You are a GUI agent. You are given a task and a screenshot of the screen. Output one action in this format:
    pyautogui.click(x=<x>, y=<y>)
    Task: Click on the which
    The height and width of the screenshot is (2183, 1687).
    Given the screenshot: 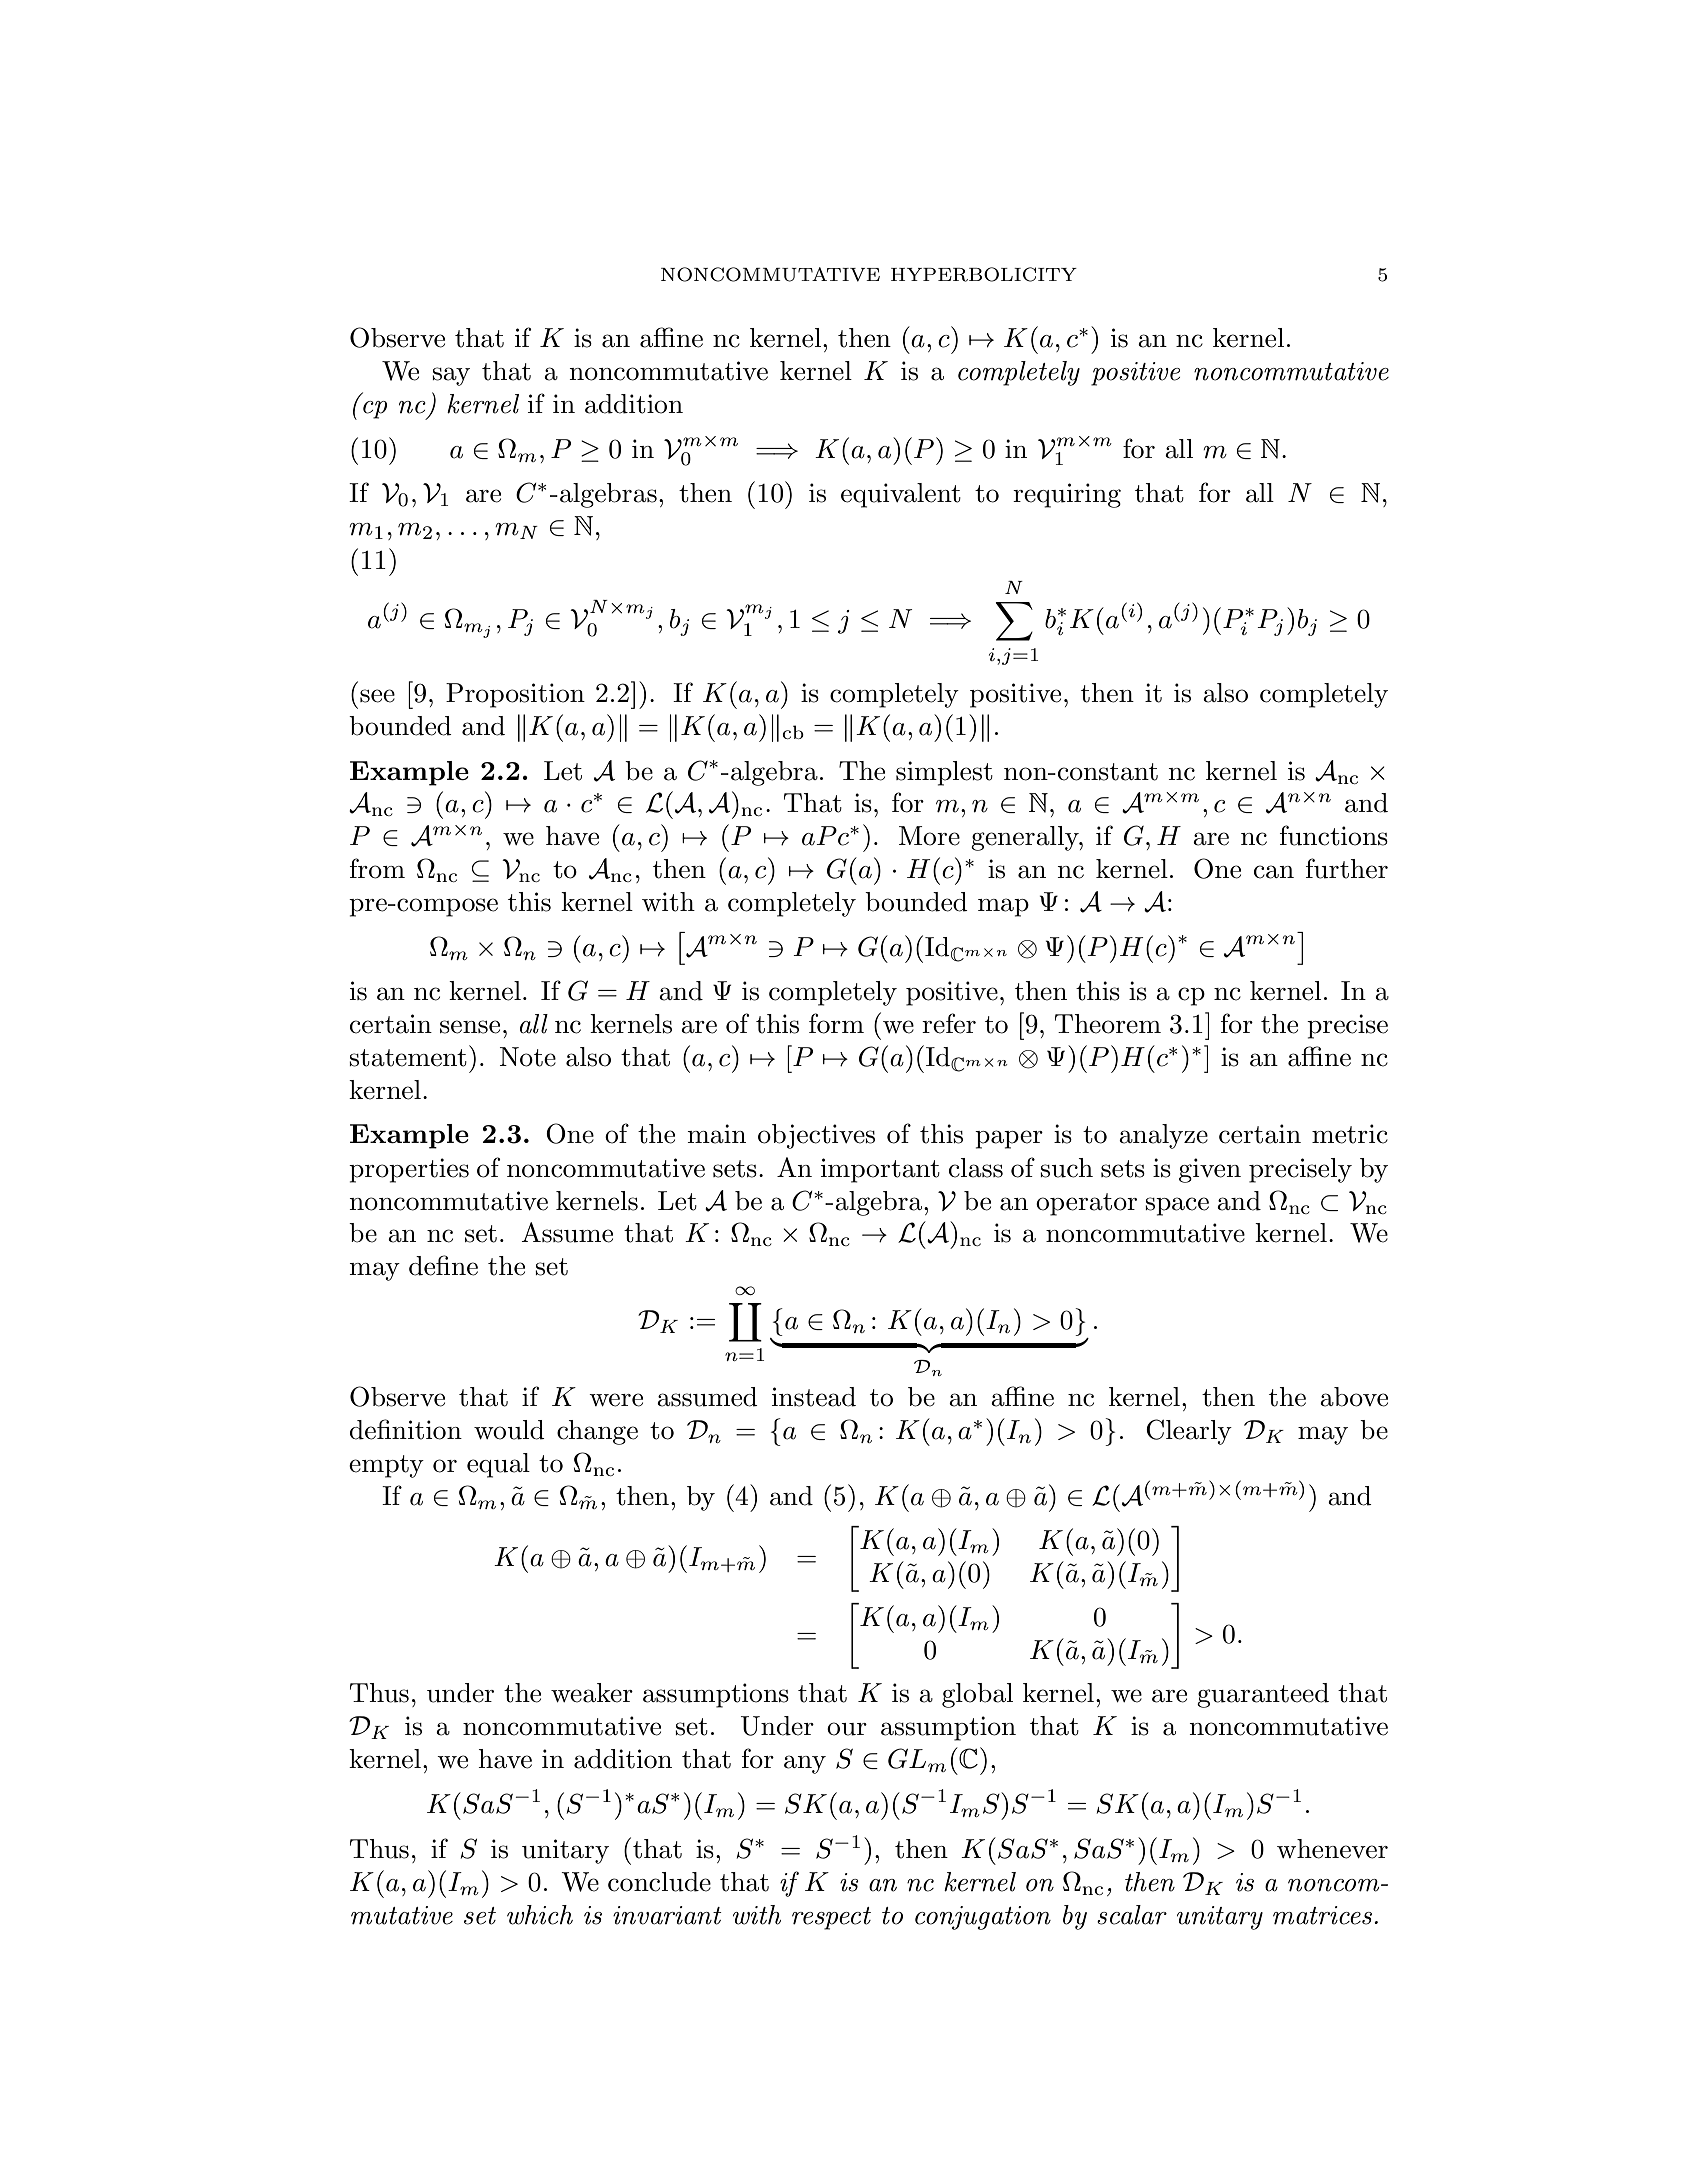 What is the action you would take?
    pyautogui.click(x=540, y=1915)
